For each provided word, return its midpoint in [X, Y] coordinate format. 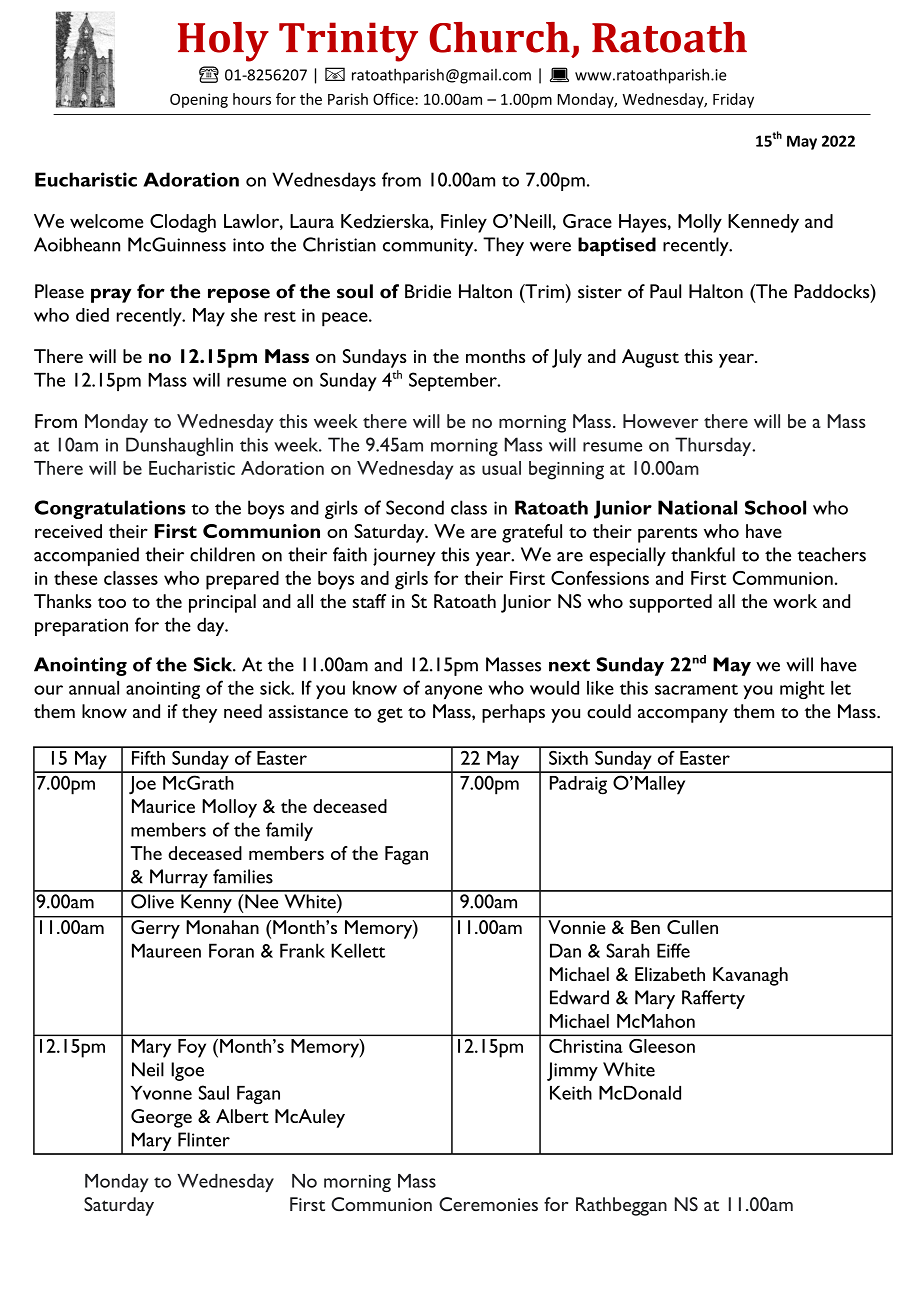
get [390, 715]
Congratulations [110, 509]
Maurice [163, 806]
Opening [199, 100]
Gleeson [662, 1046]
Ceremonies [488, 1204]
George [161, 1118]
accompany [683, 716]
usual [501, 468]
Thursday [714, 446]
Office [394, 99]
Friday [733, 100]
